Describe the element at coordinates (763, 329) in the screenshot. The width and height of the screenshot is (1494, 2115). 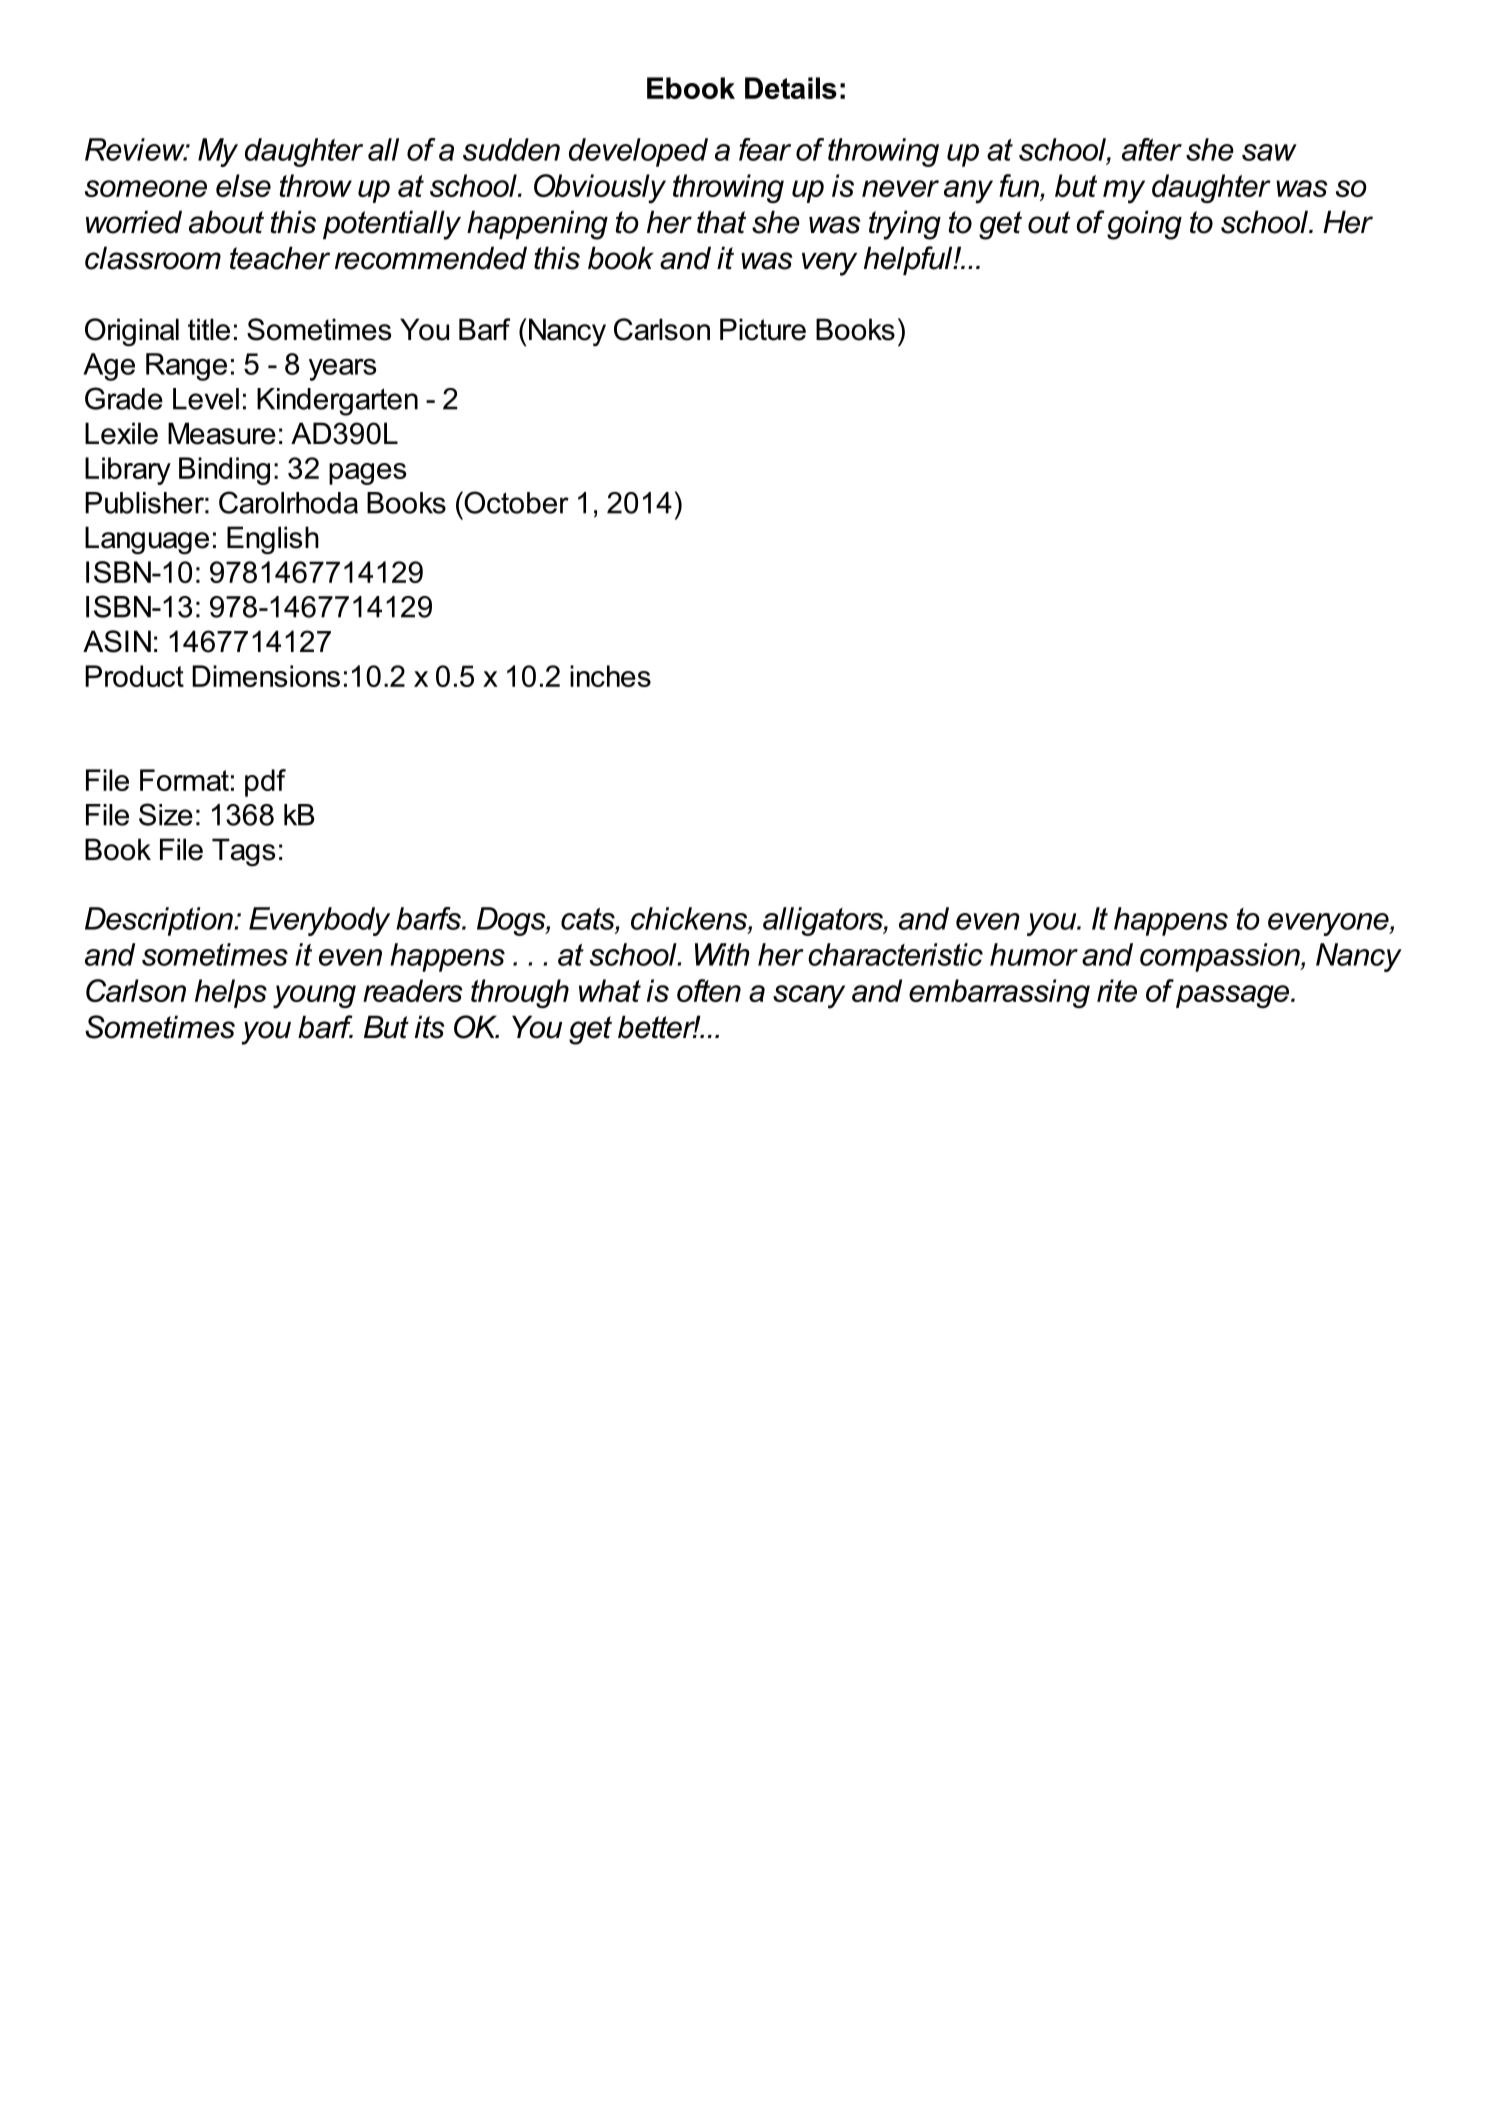
I see `Picture` at that location.
